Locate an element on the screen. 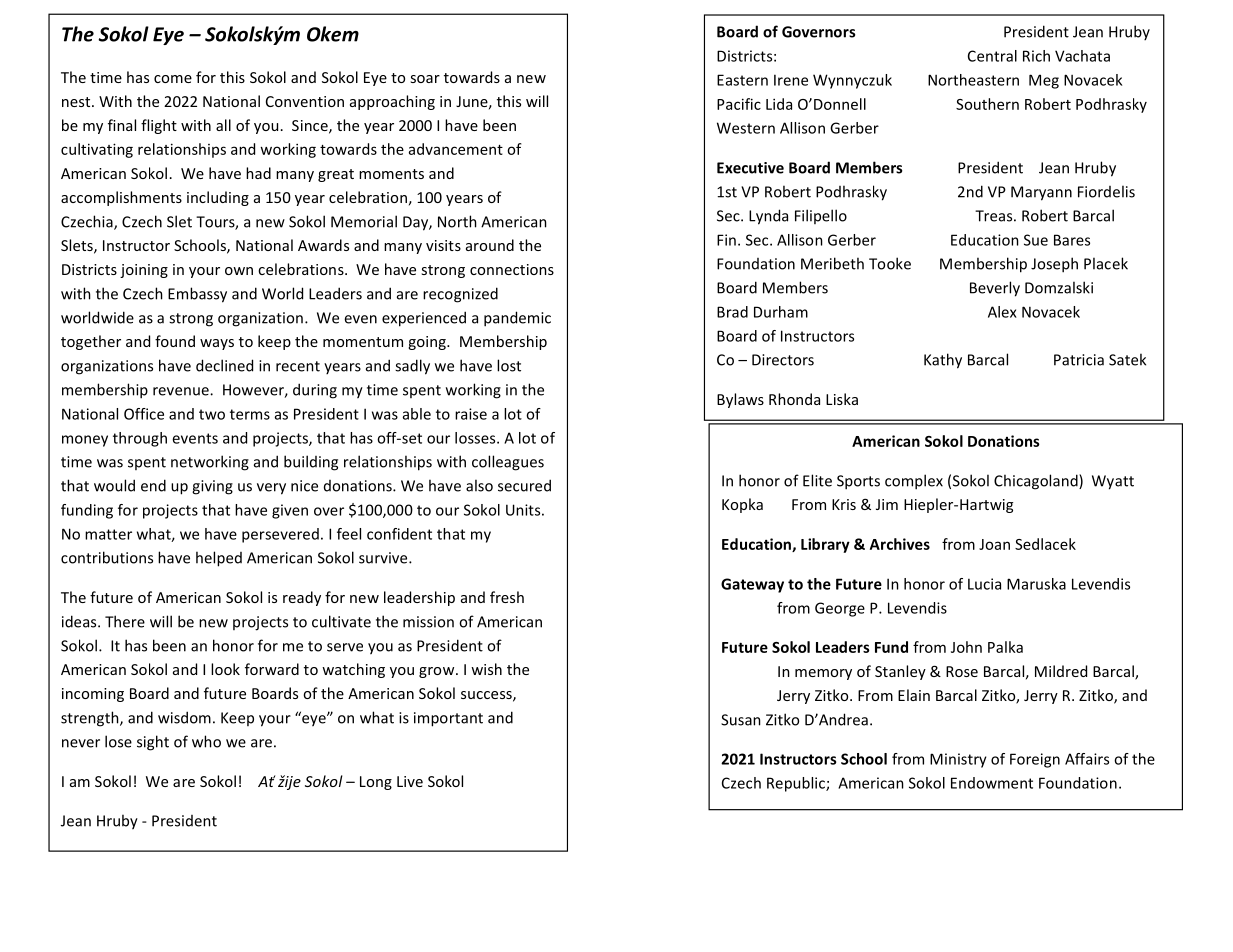 This screenshot has width=1233, height=952. come is located at coordinates (173, 79).
